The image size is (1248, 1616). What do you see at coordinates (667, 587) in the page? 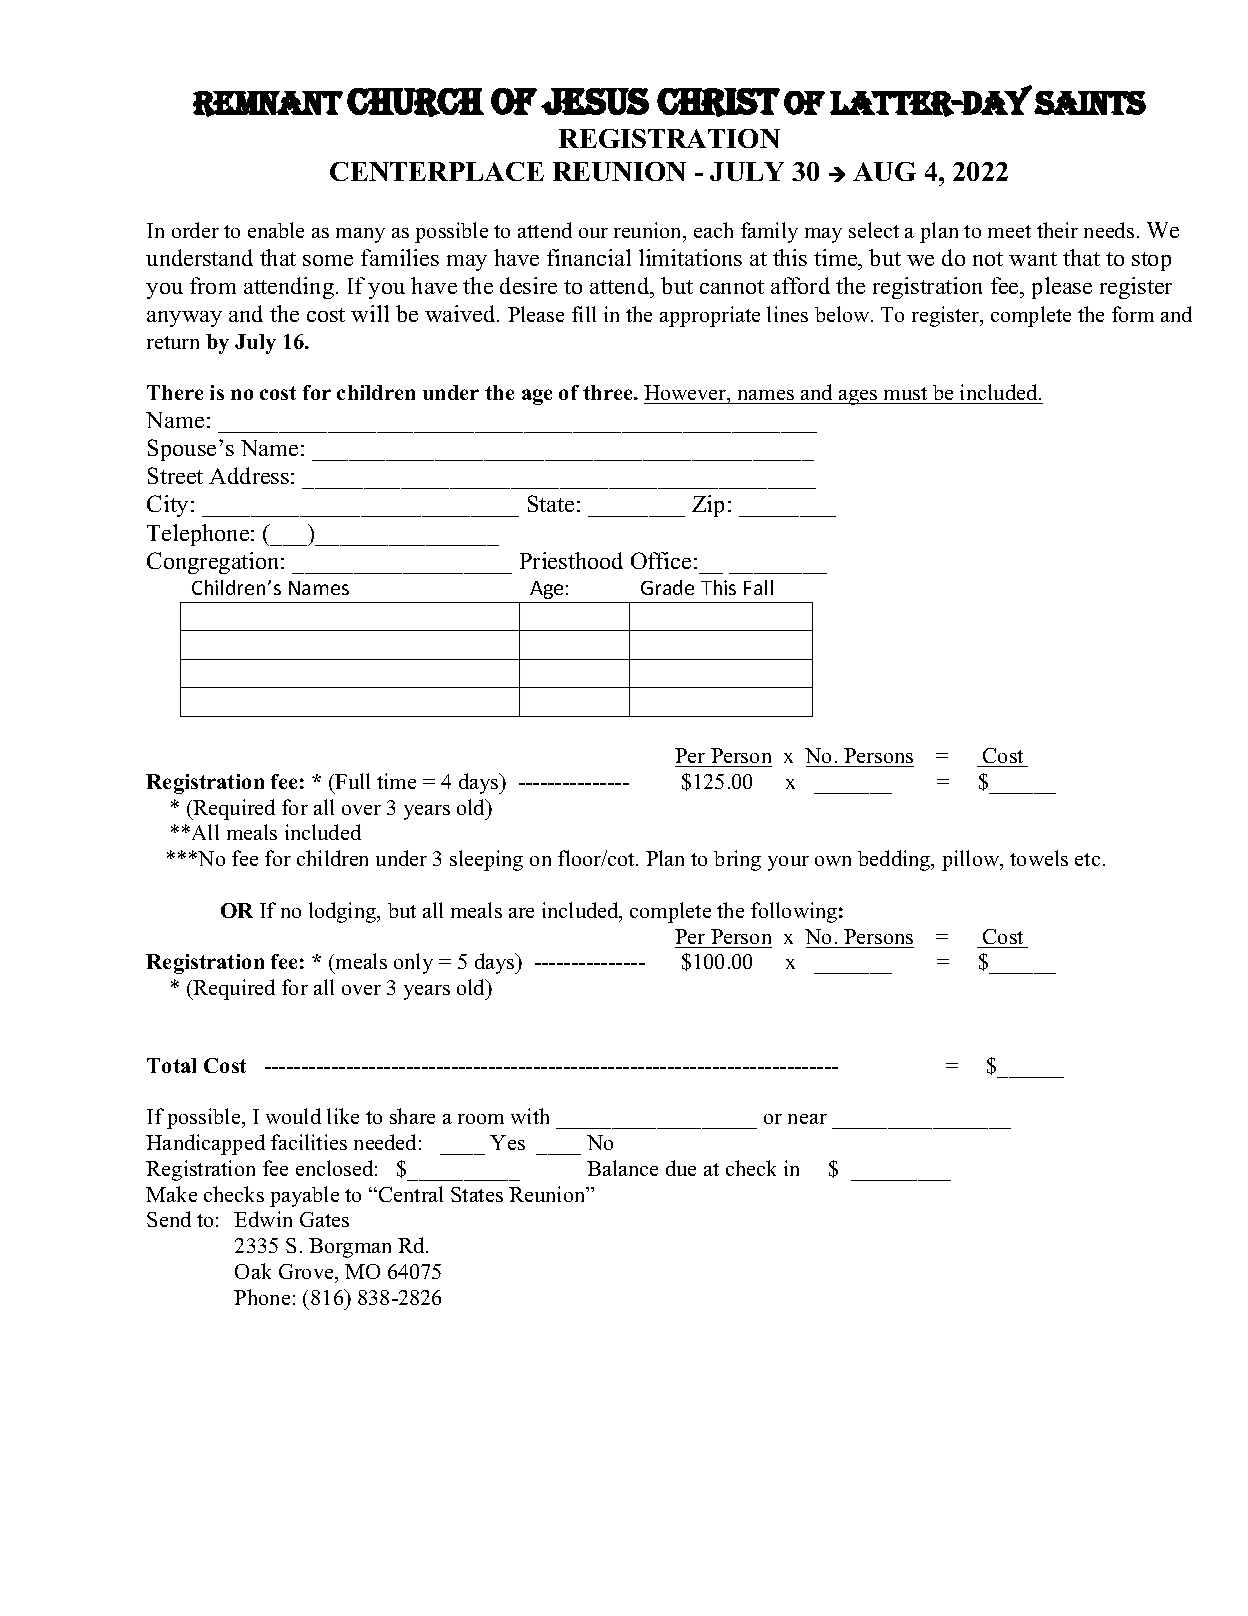
I see `Grade` at bounding box center [667, 587].
